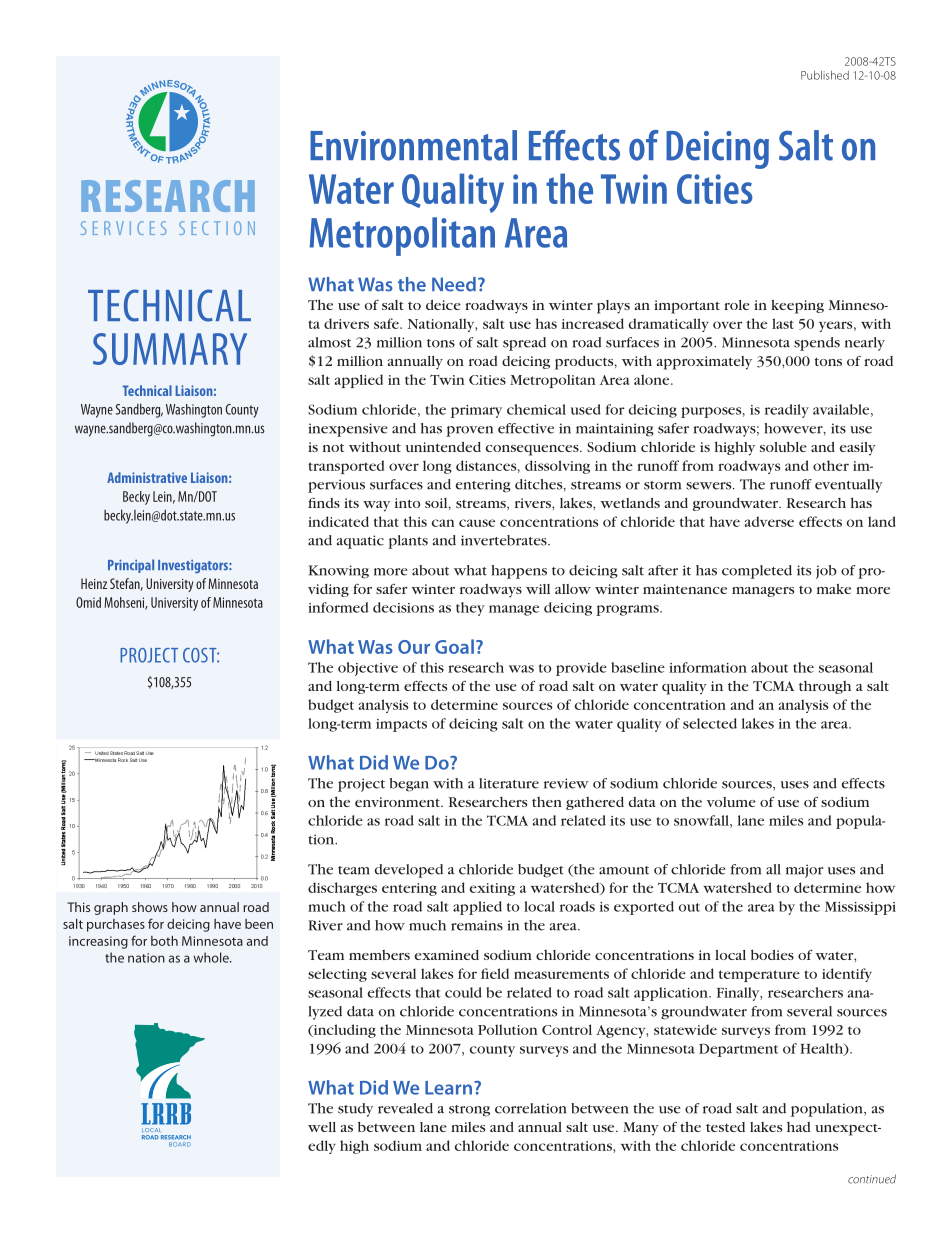 This image has height=1233, width=952. What do you see at coordinates (492, 889) in the image?
I see `exiting` at bounding box center [492, 889].
